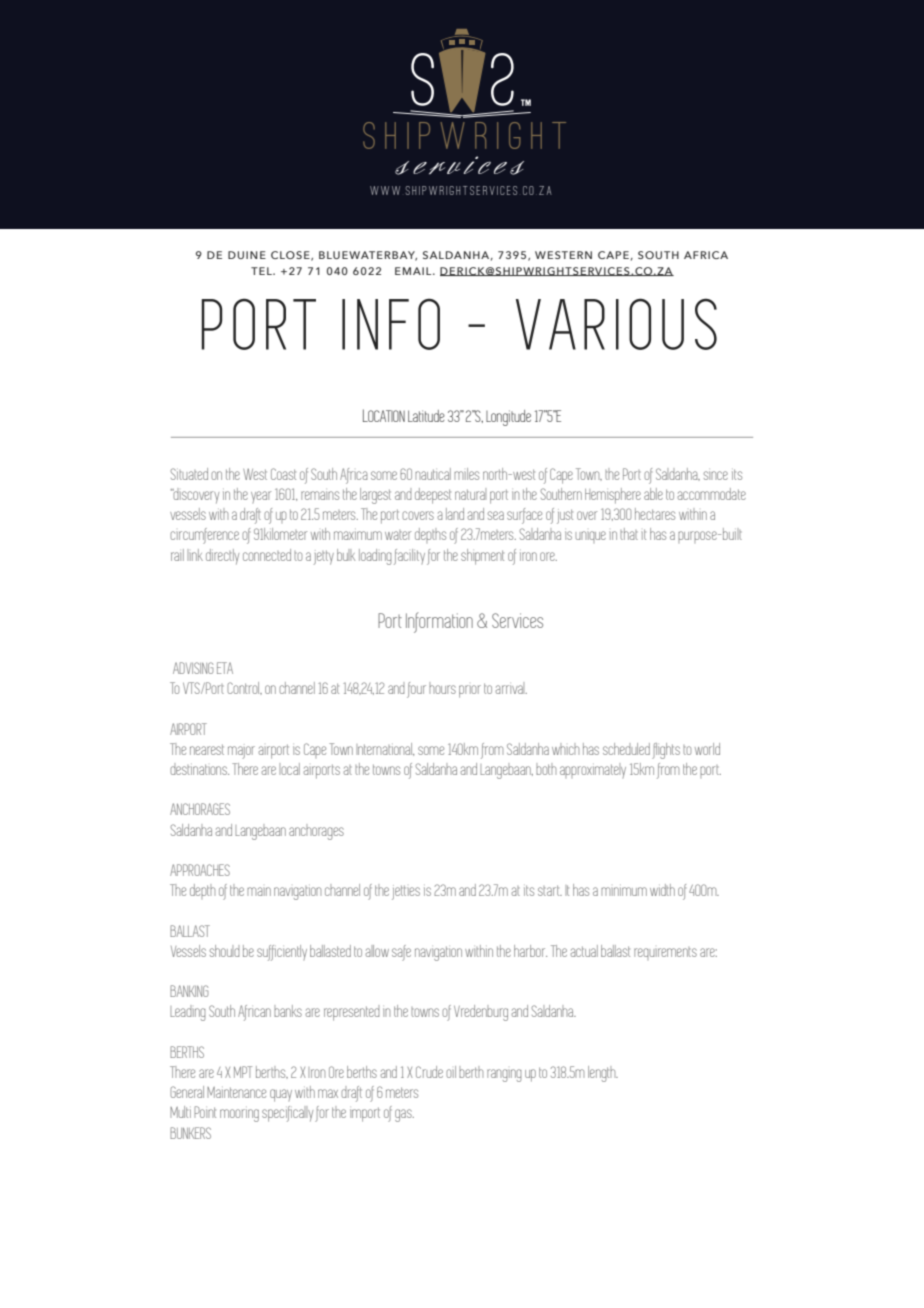 The height and width of the screenshot is (1308, 924). Describe the element at coordinates (482, 557) in the screenshot. I see `shipment` at that location.
